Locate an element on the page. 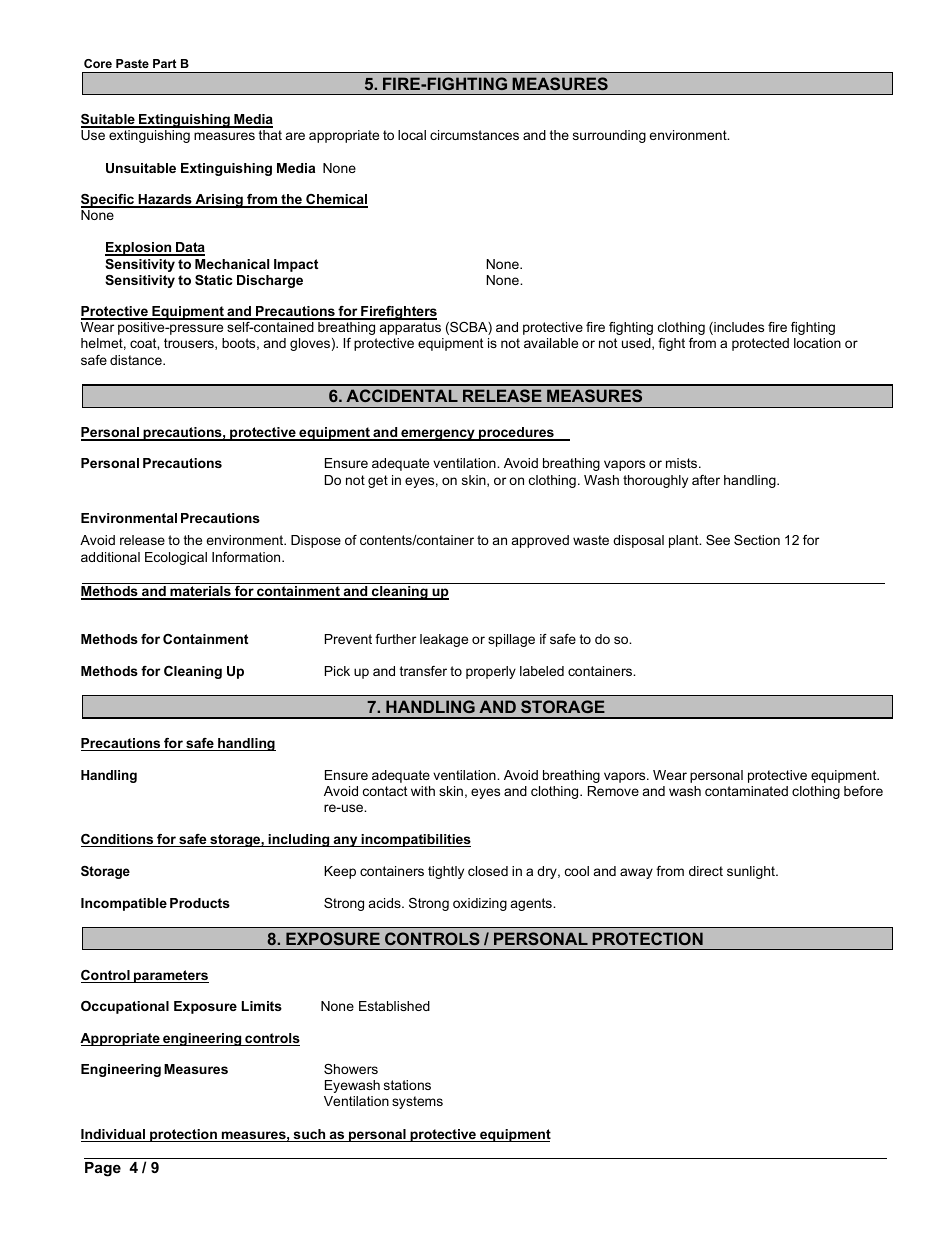 This document has width=952, height=1233. with is located at coordinates (423, 791).
